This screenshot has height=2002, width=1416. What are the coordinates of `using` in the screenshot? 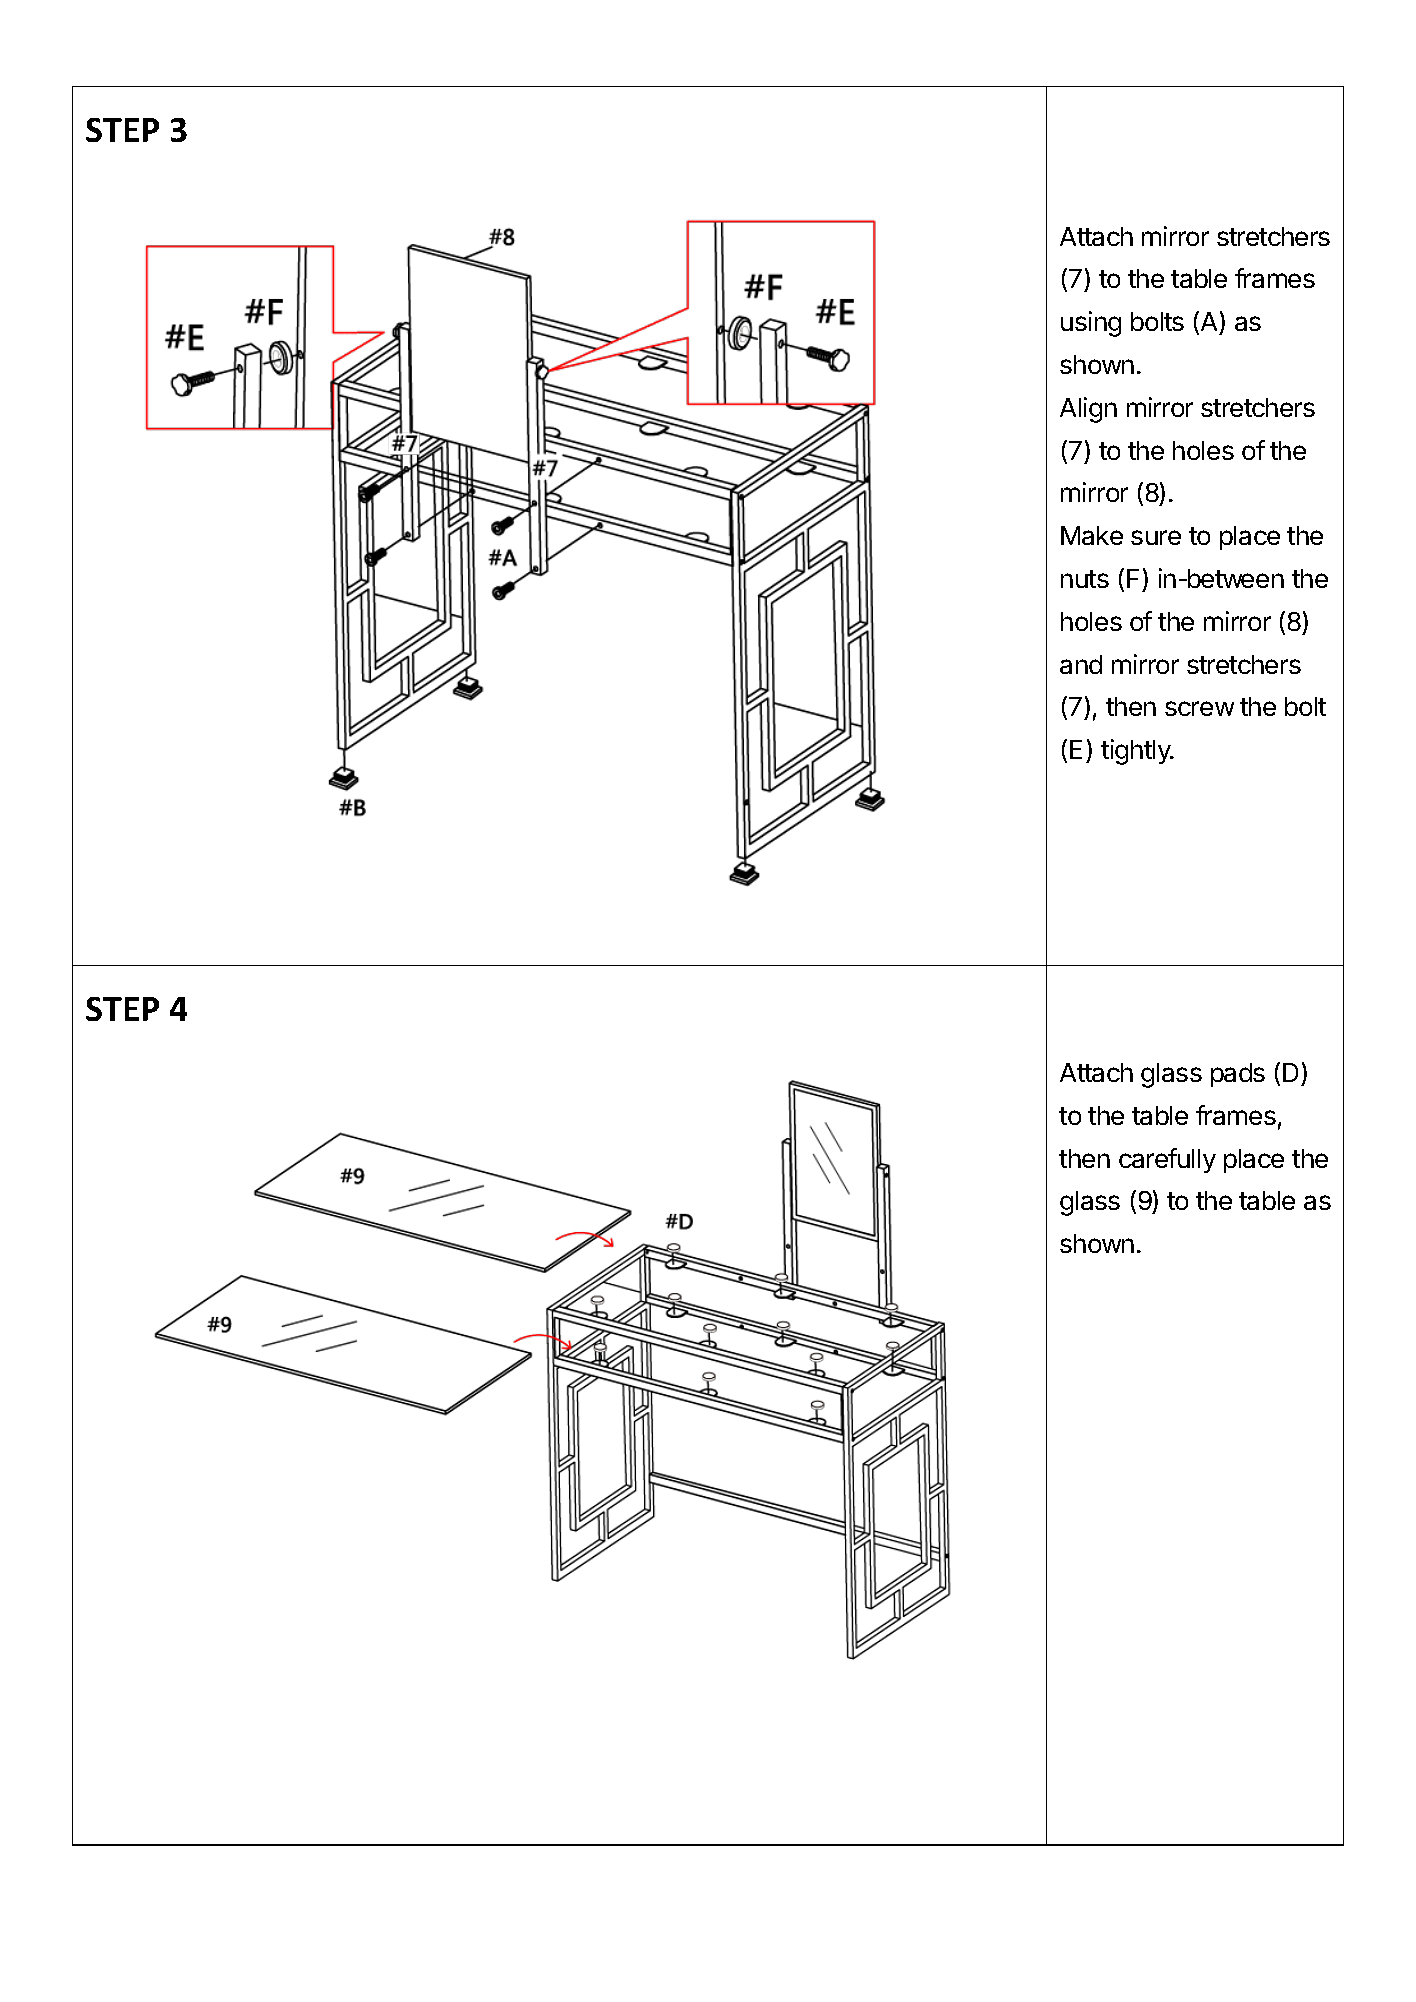 It's located at (1091, 324).
